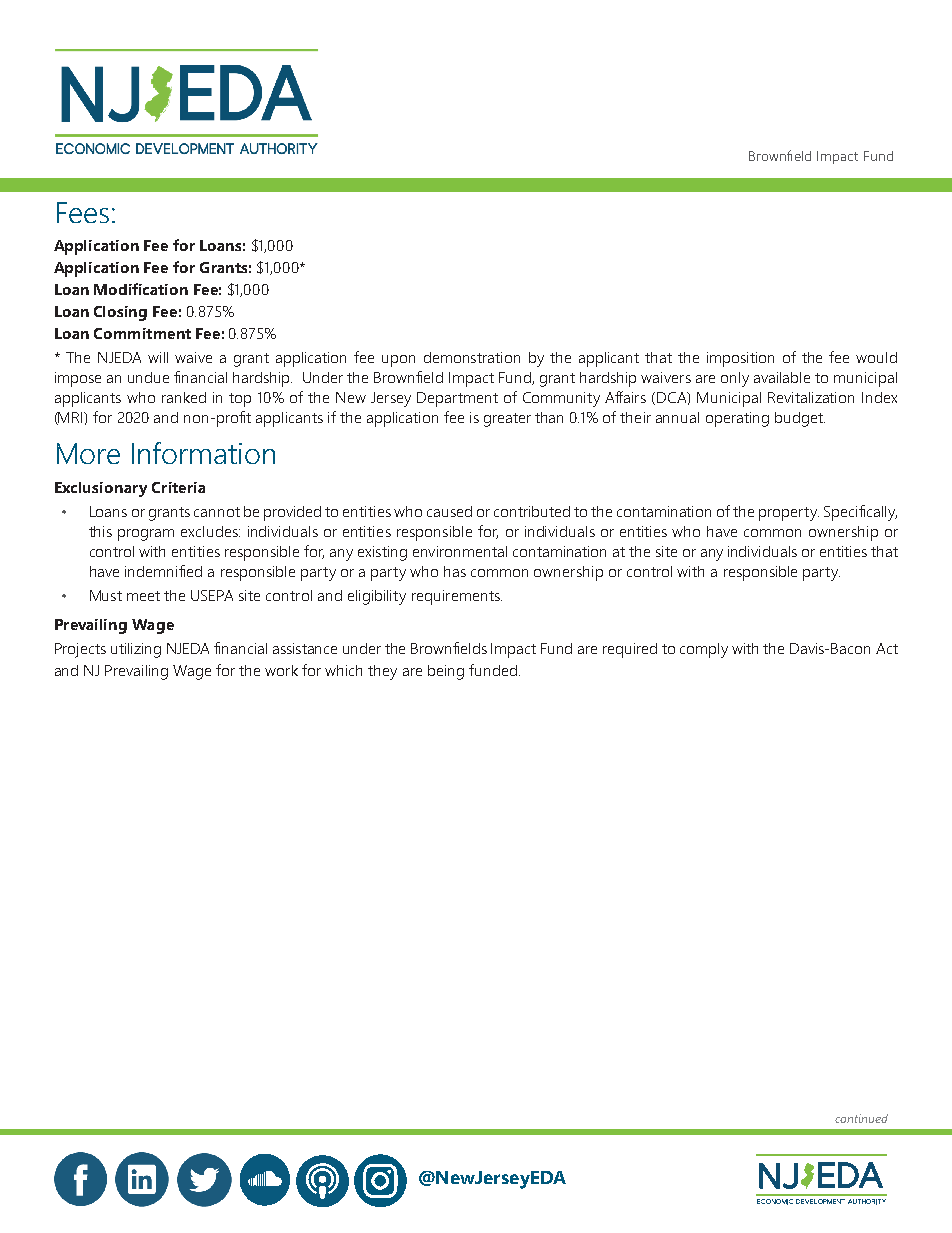 The width and height of the screenshot is (952, 1233). I want to click on comply, so click(704, 650).
